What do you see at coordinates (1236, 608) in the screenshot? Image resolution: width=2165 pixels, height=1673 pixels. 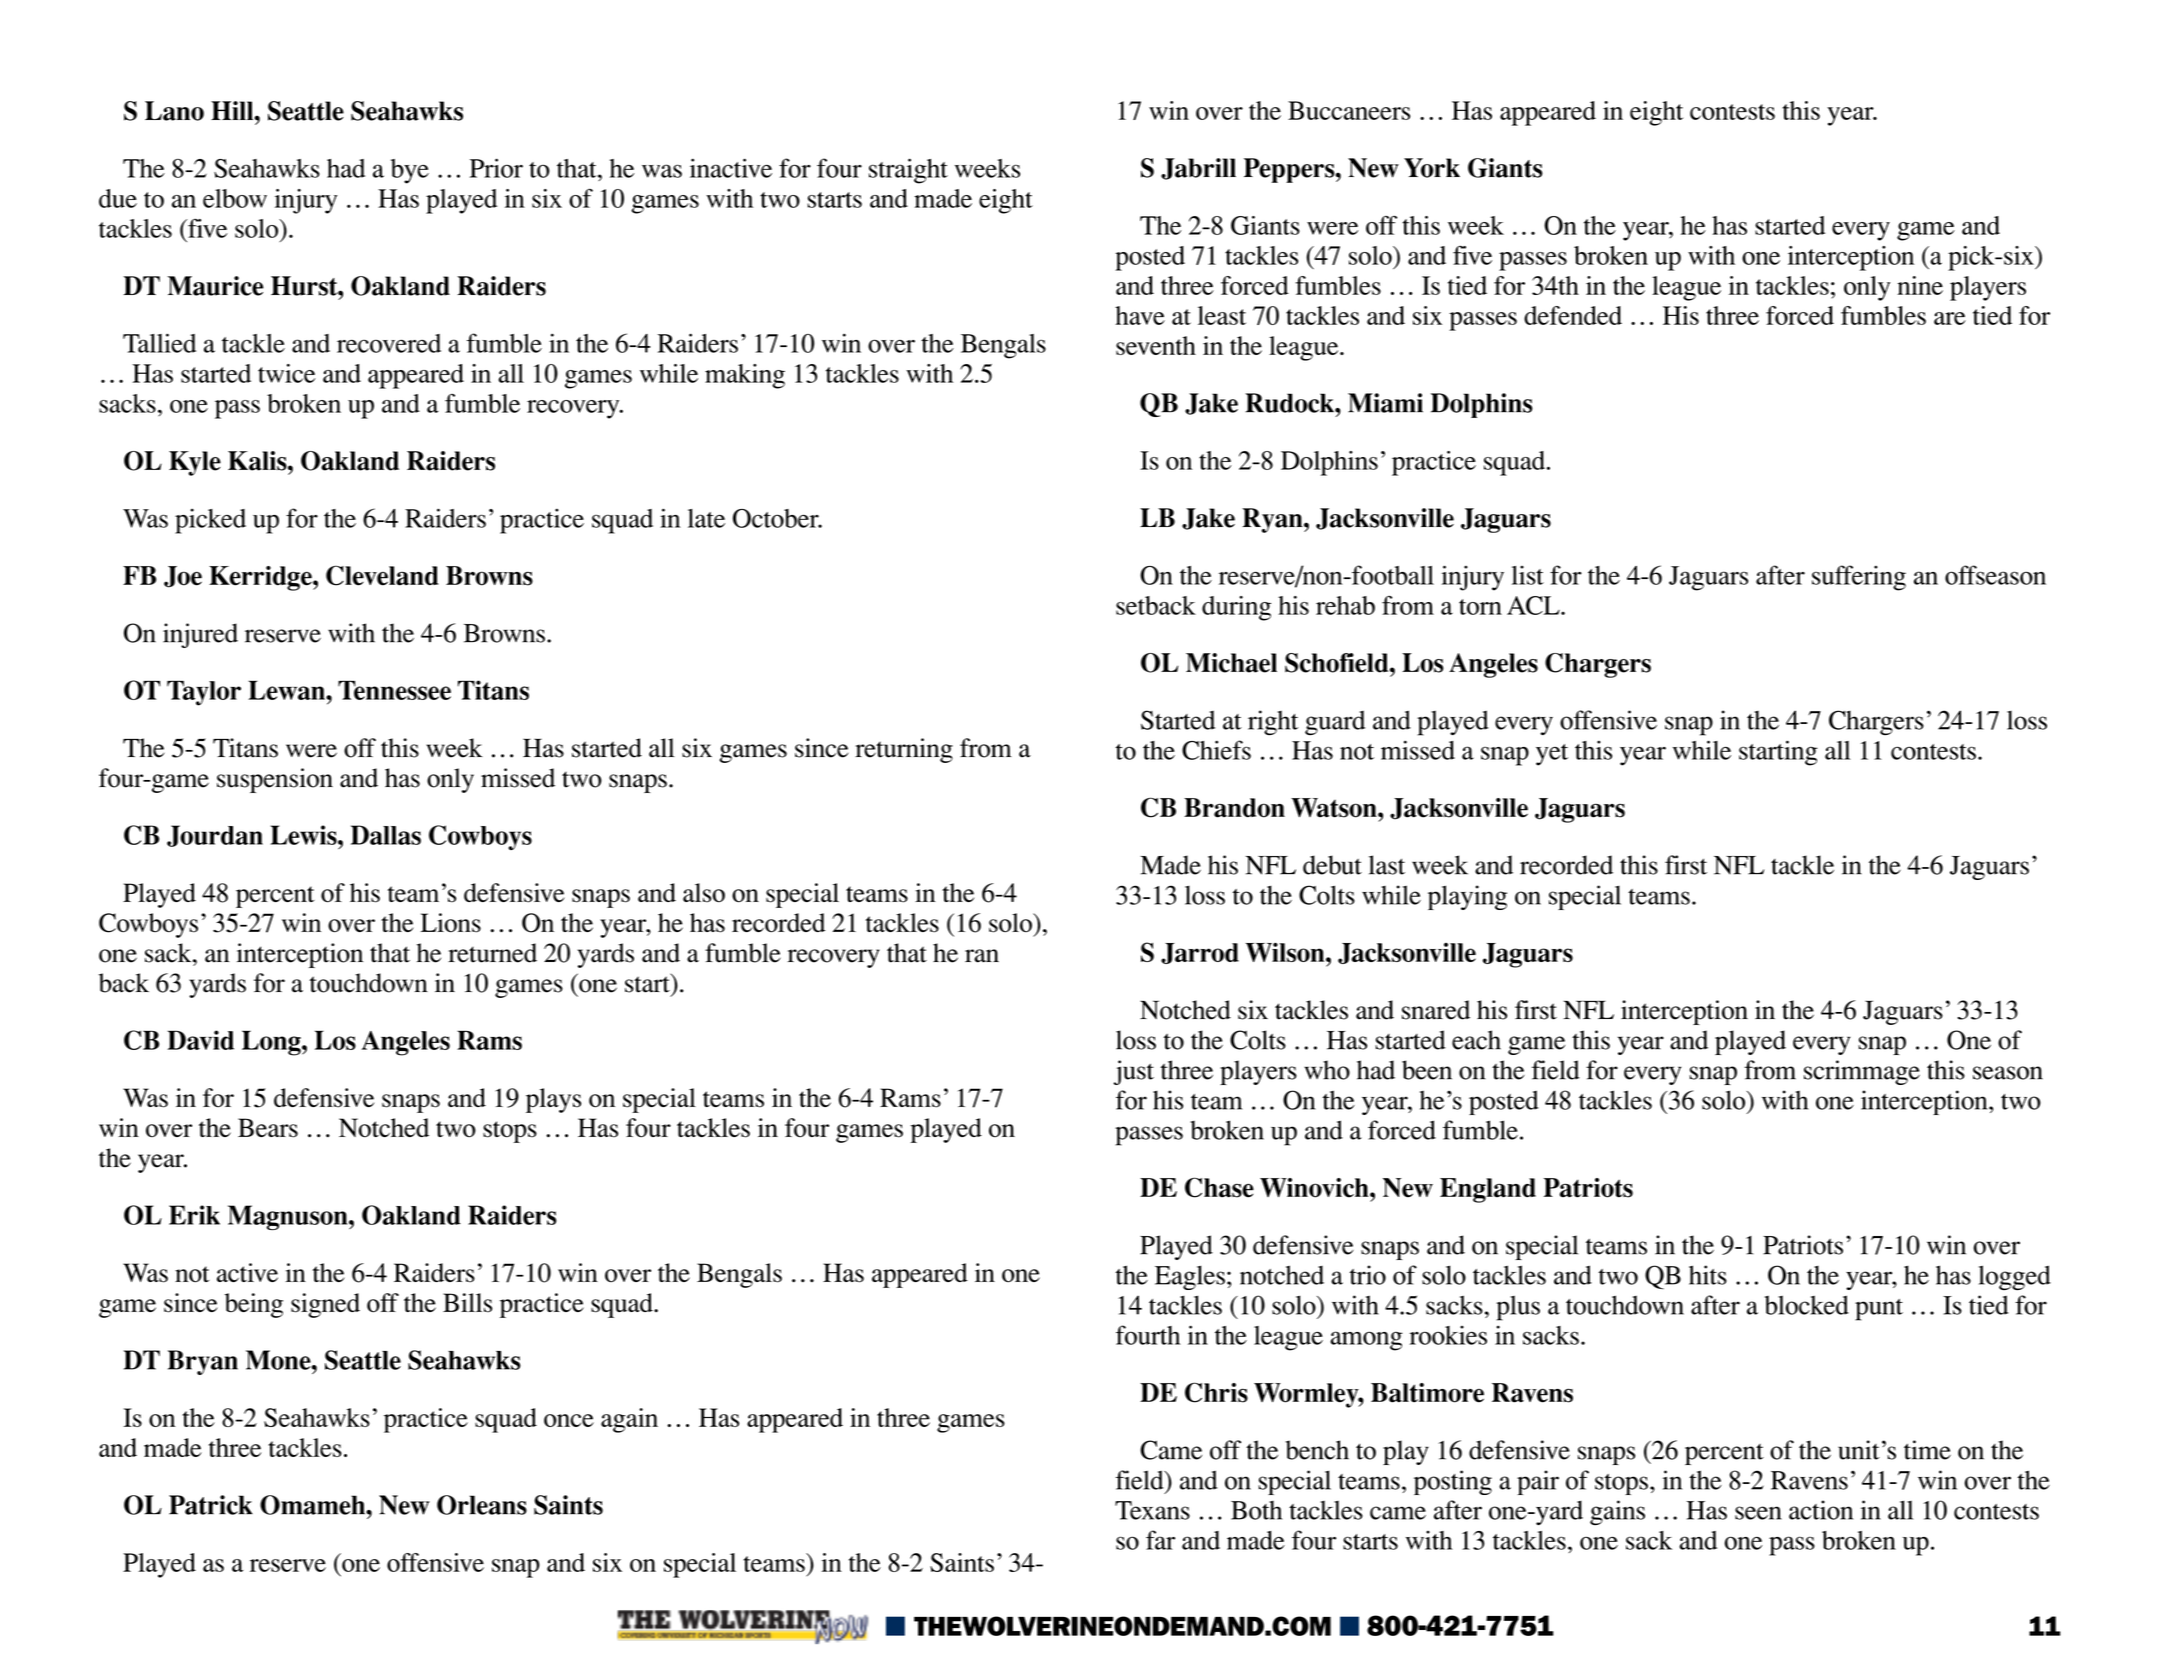 I see `during` at bounding box center [1236, 608].
